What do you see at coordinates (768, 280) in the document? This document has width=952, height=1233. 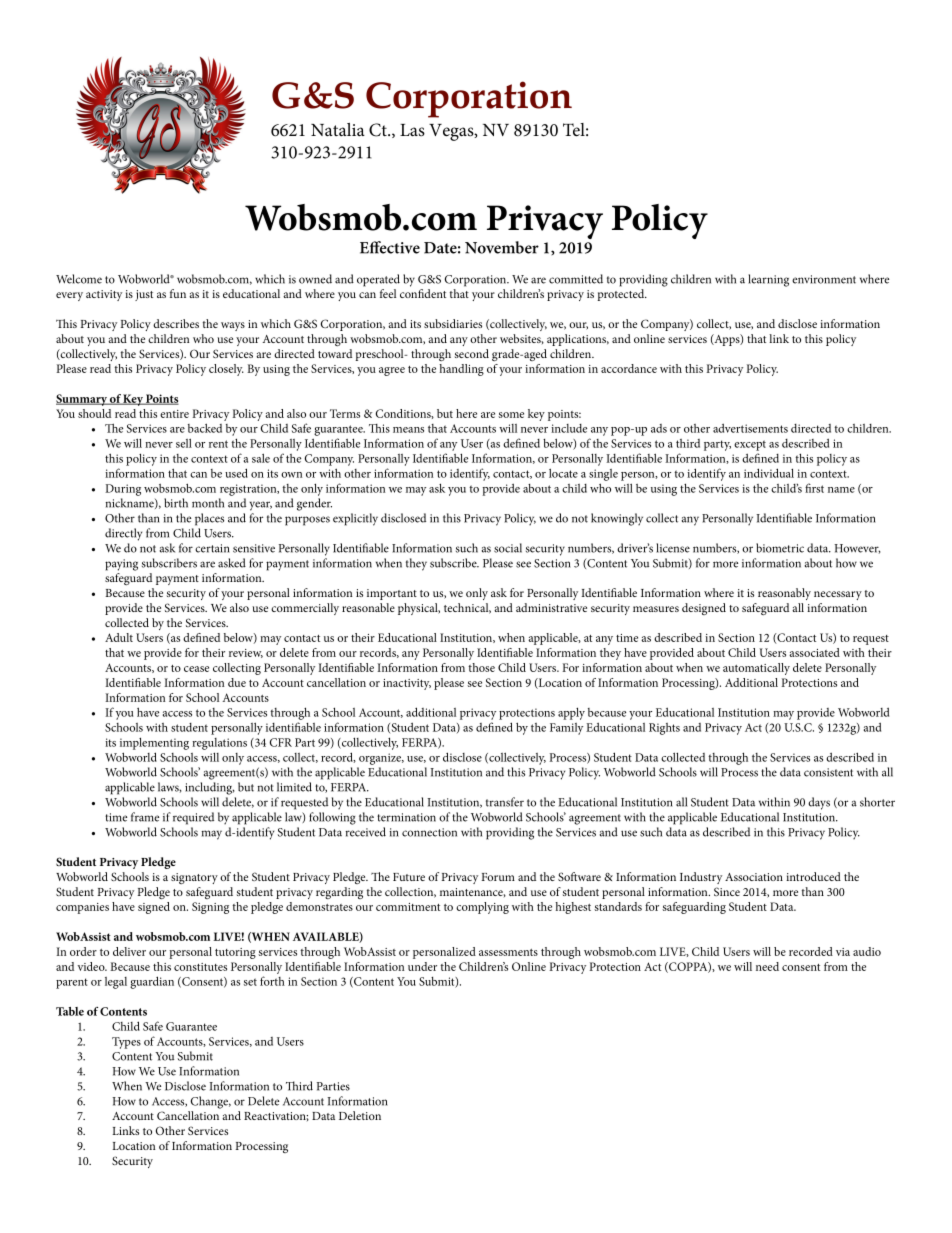 I see `learning` at bounding box center [768, 280].
